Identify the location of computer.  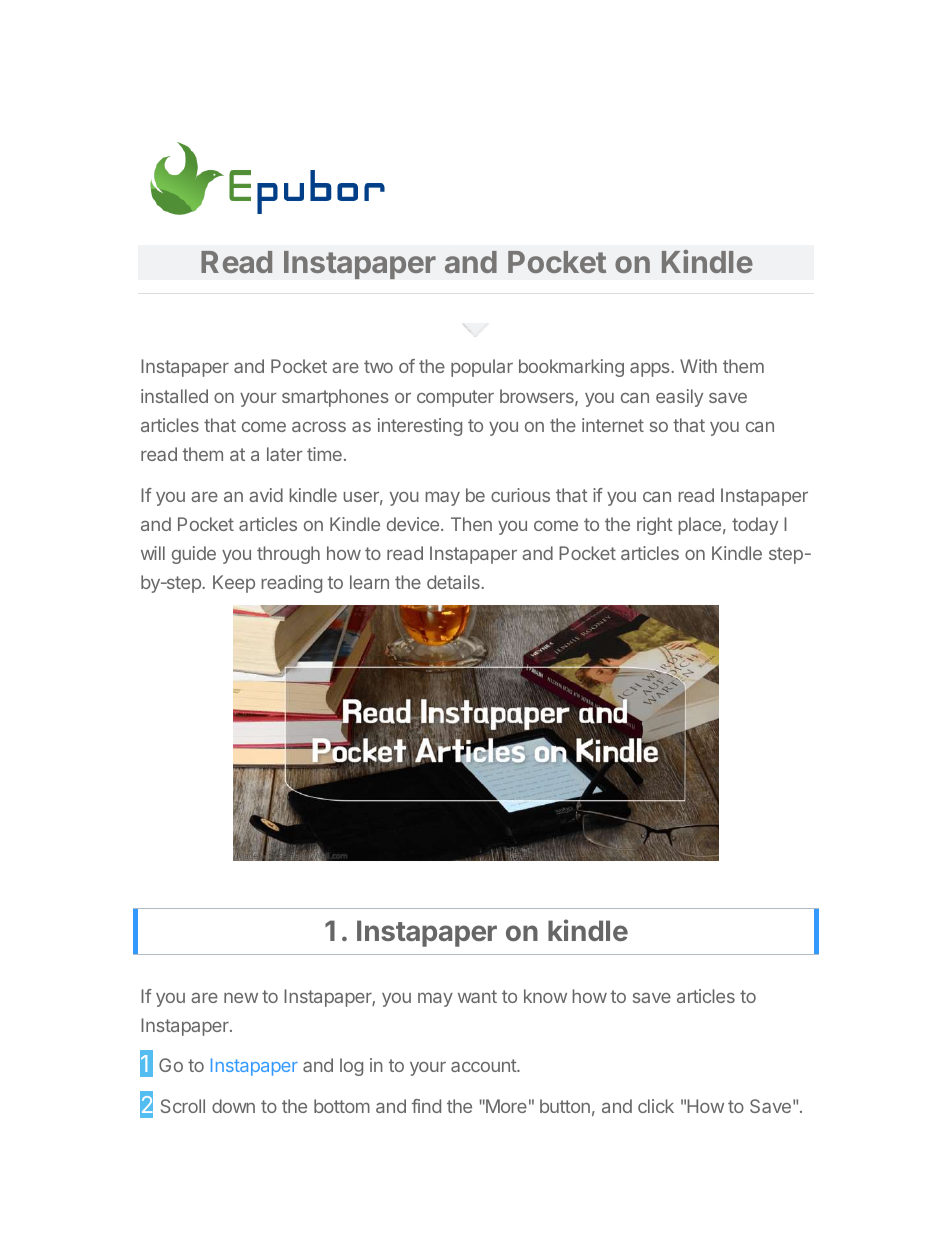
(455, 398).
